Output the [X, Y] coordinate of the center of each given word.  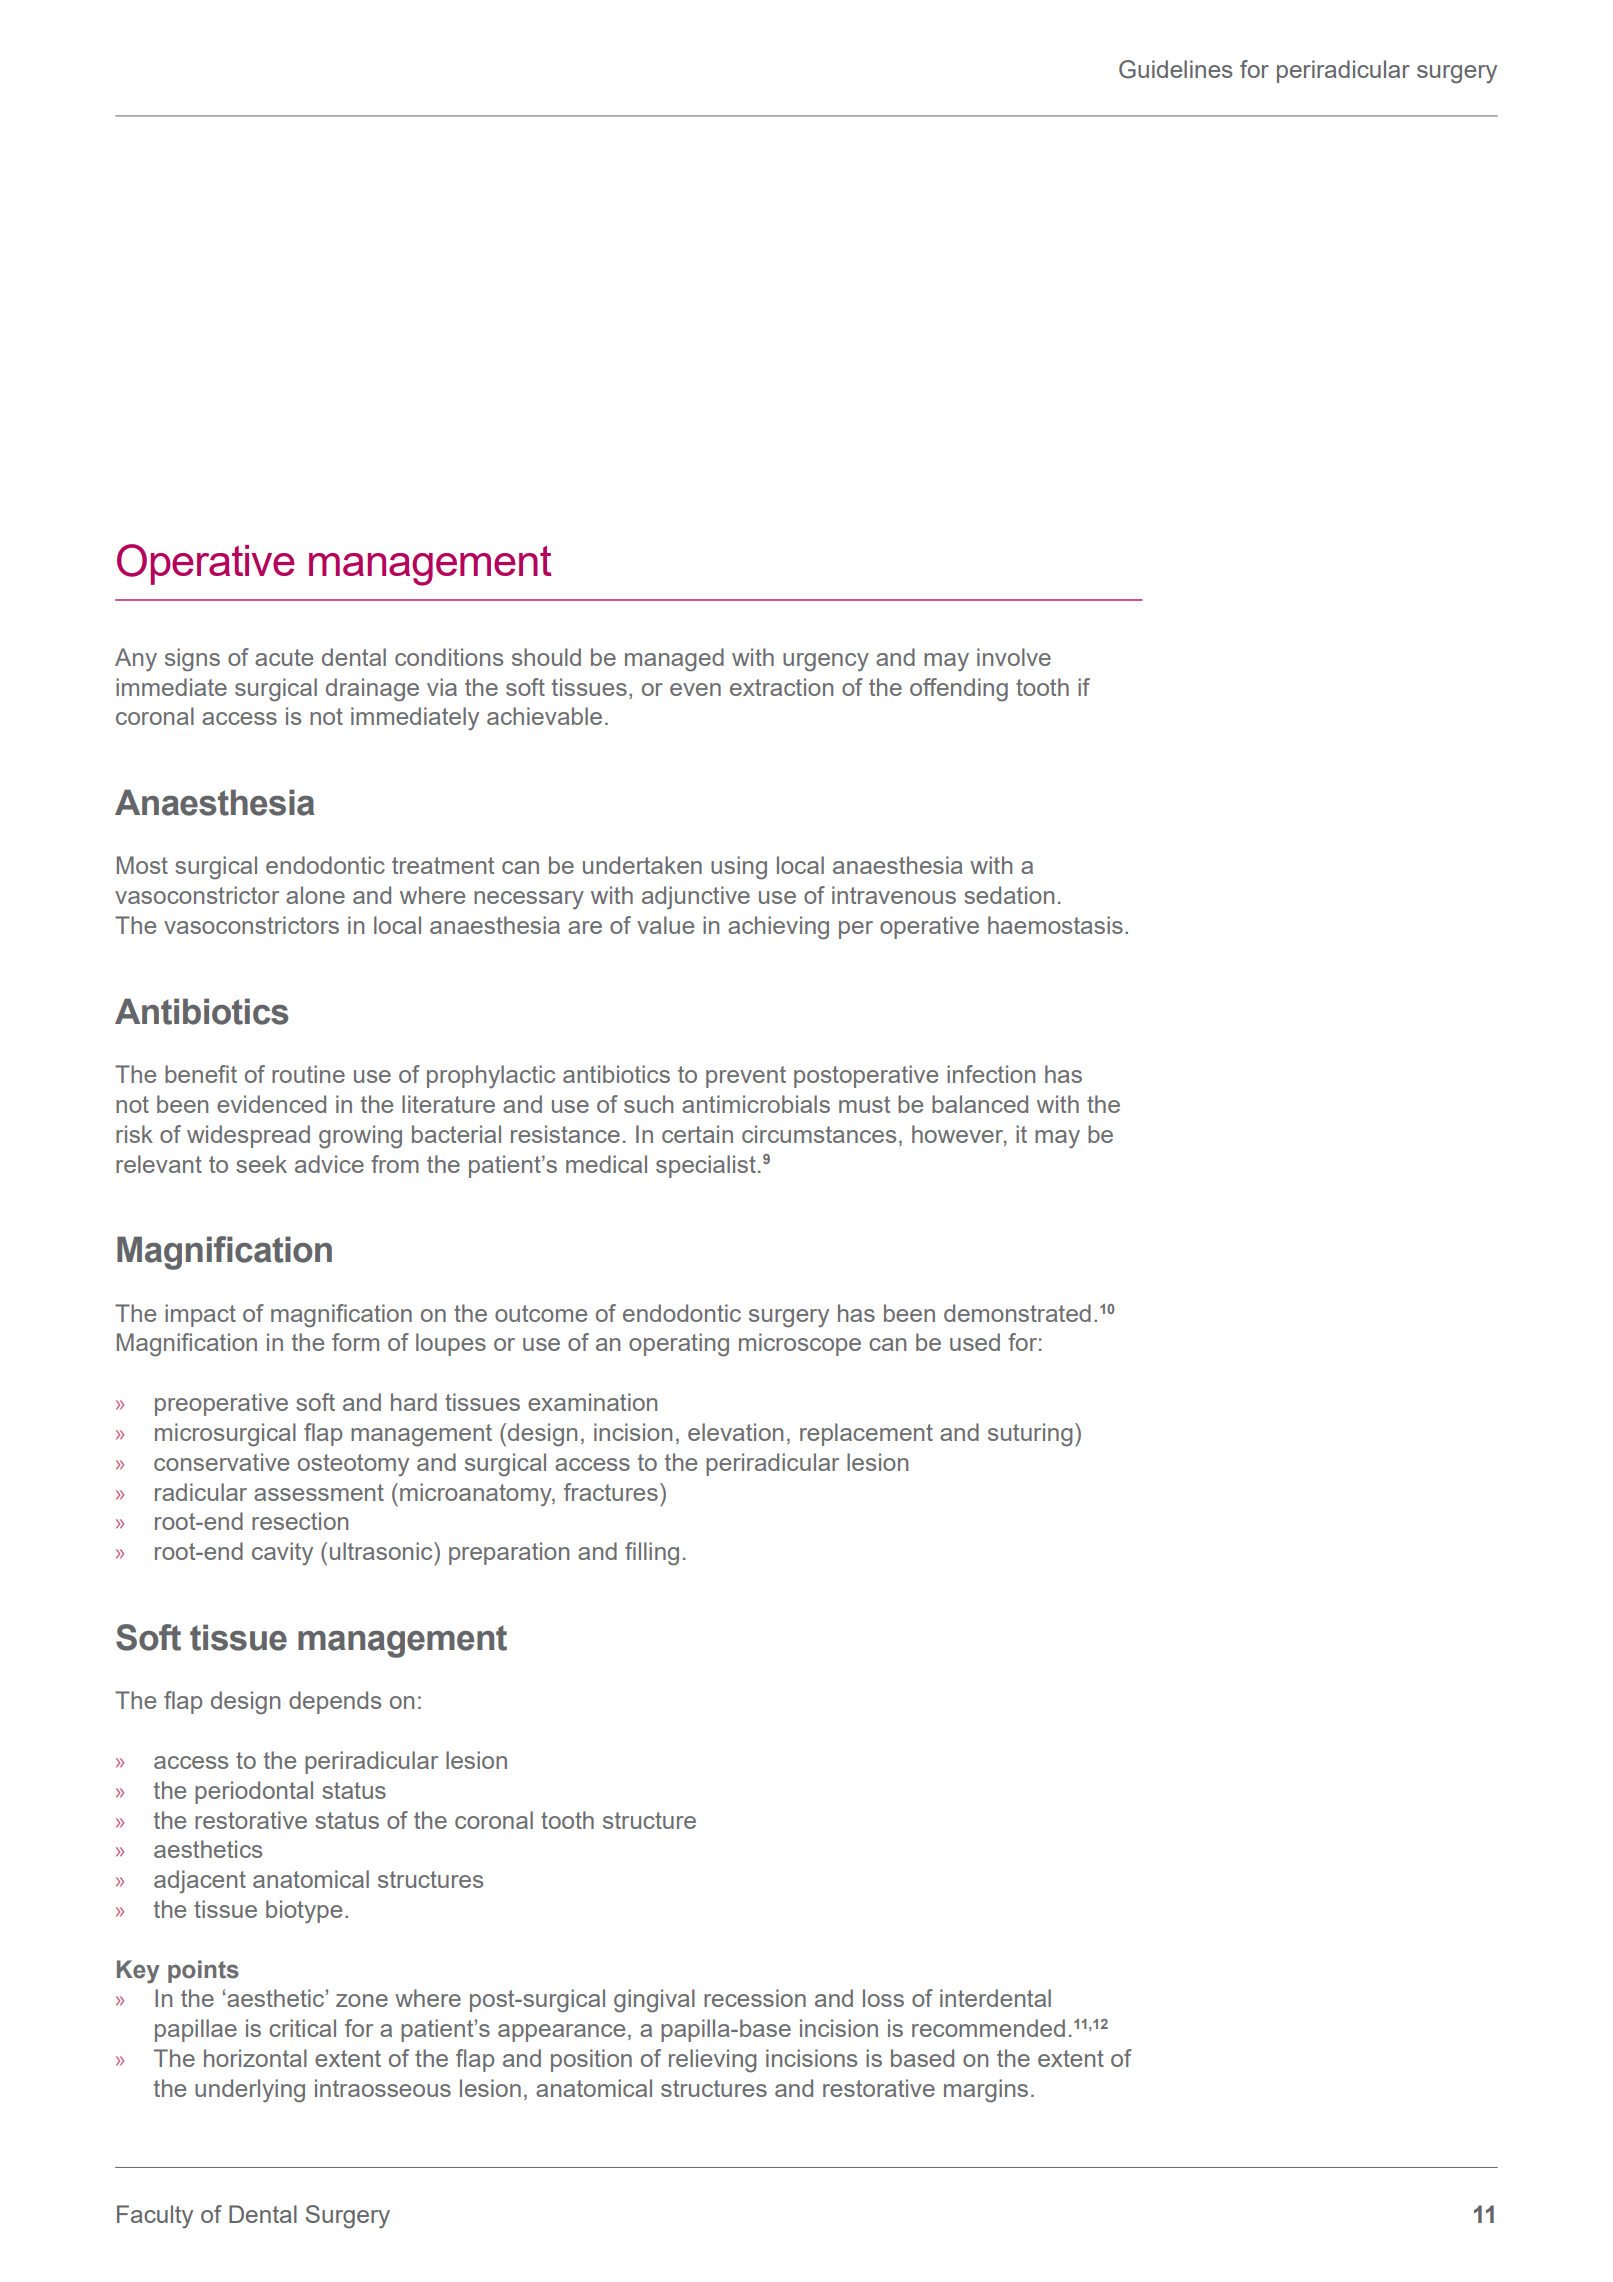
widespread [248, 1136]
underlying [250, 2091]
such [648, 1104]
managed [674, 660]
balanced [980, 1104]
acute [284, 657]
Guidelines [1175, 69]
